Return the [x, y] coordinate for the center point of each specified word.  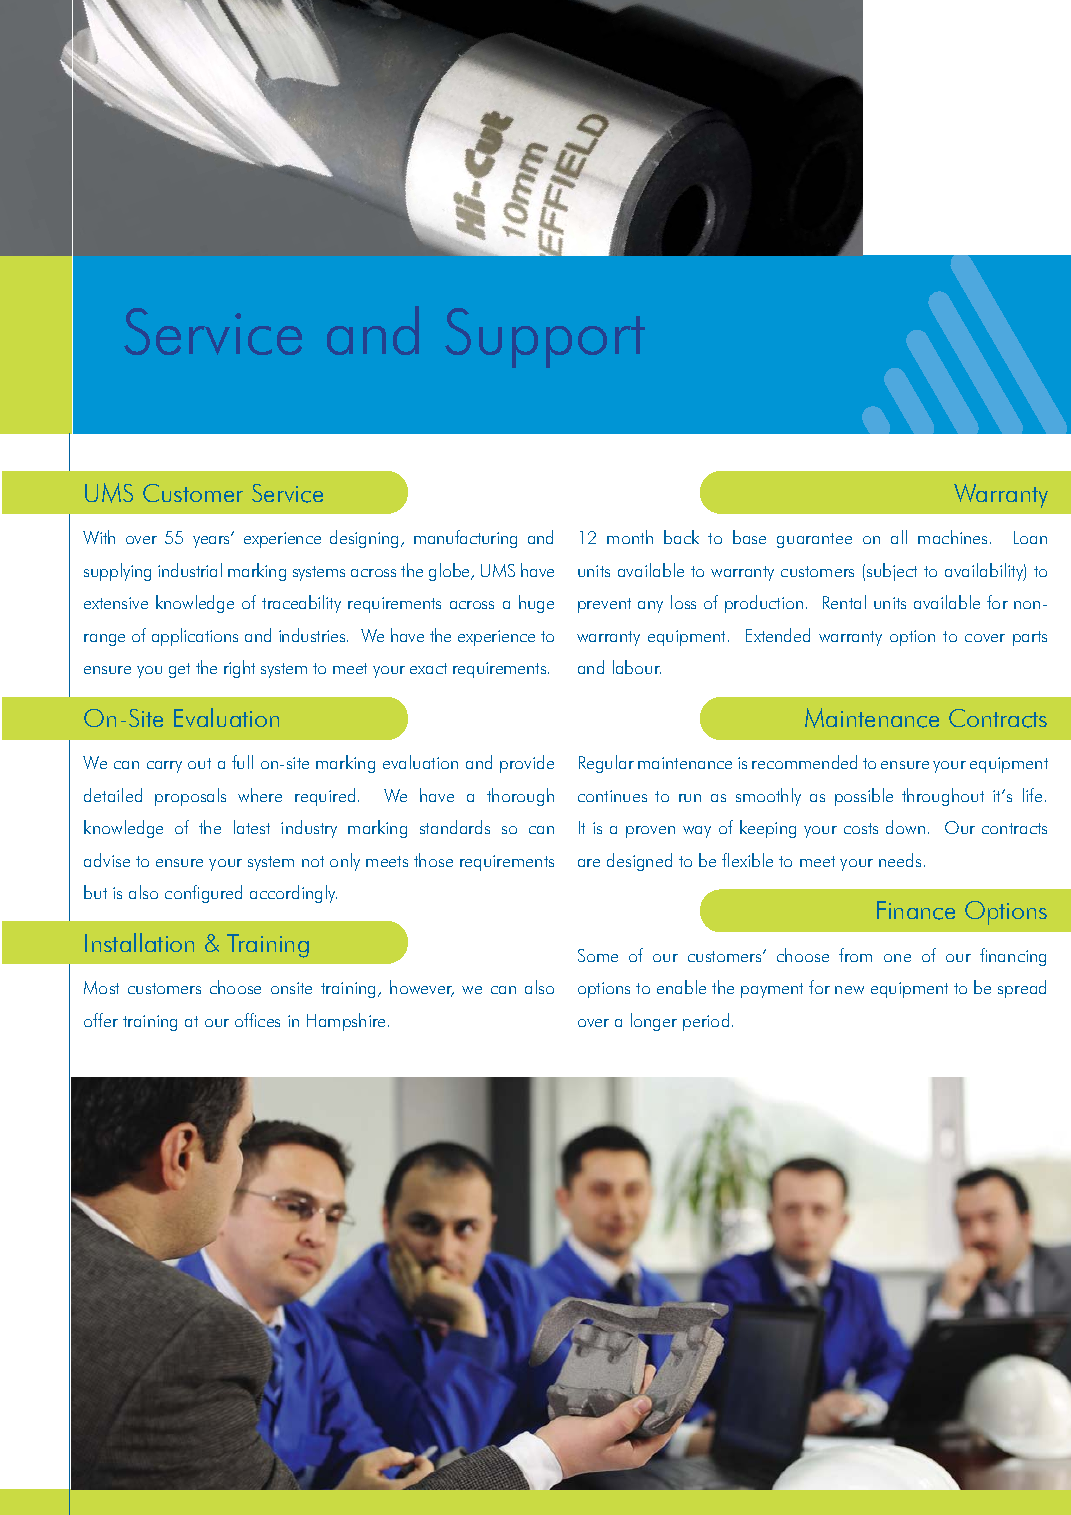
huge [536, 604]
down [905, 827]
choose [235, 987]
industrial [190, 570]
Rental [844, 602]
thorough [520, 797]
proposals [190, 797]
